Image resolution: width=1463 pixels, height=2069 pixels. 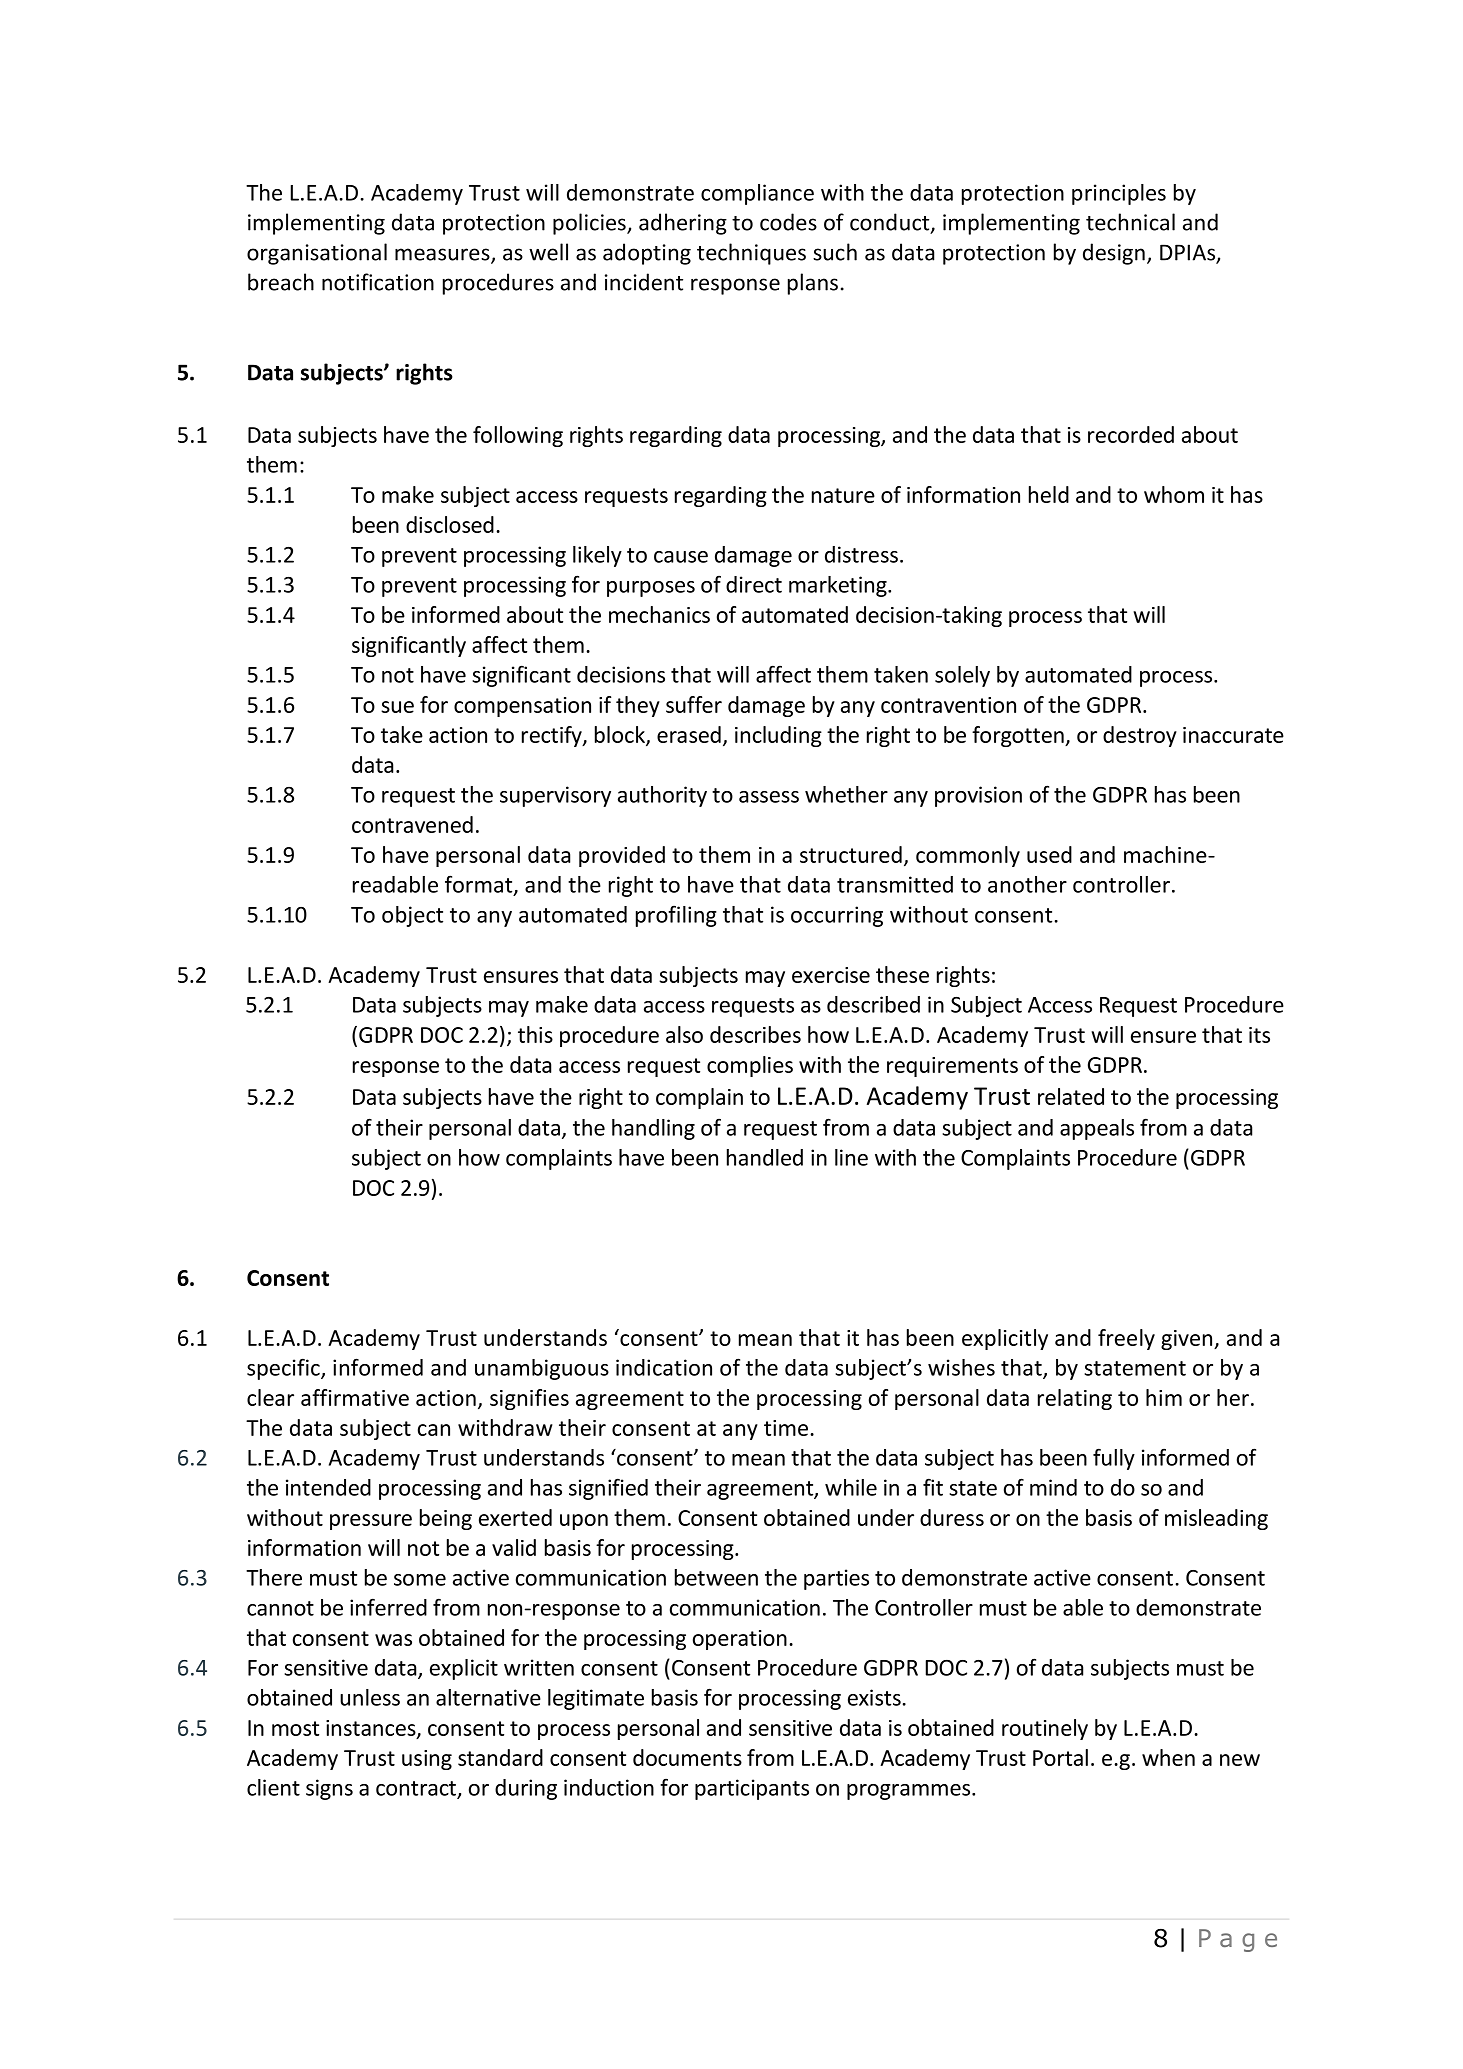 I want to click on describes, so click(x=755, y=1034).
